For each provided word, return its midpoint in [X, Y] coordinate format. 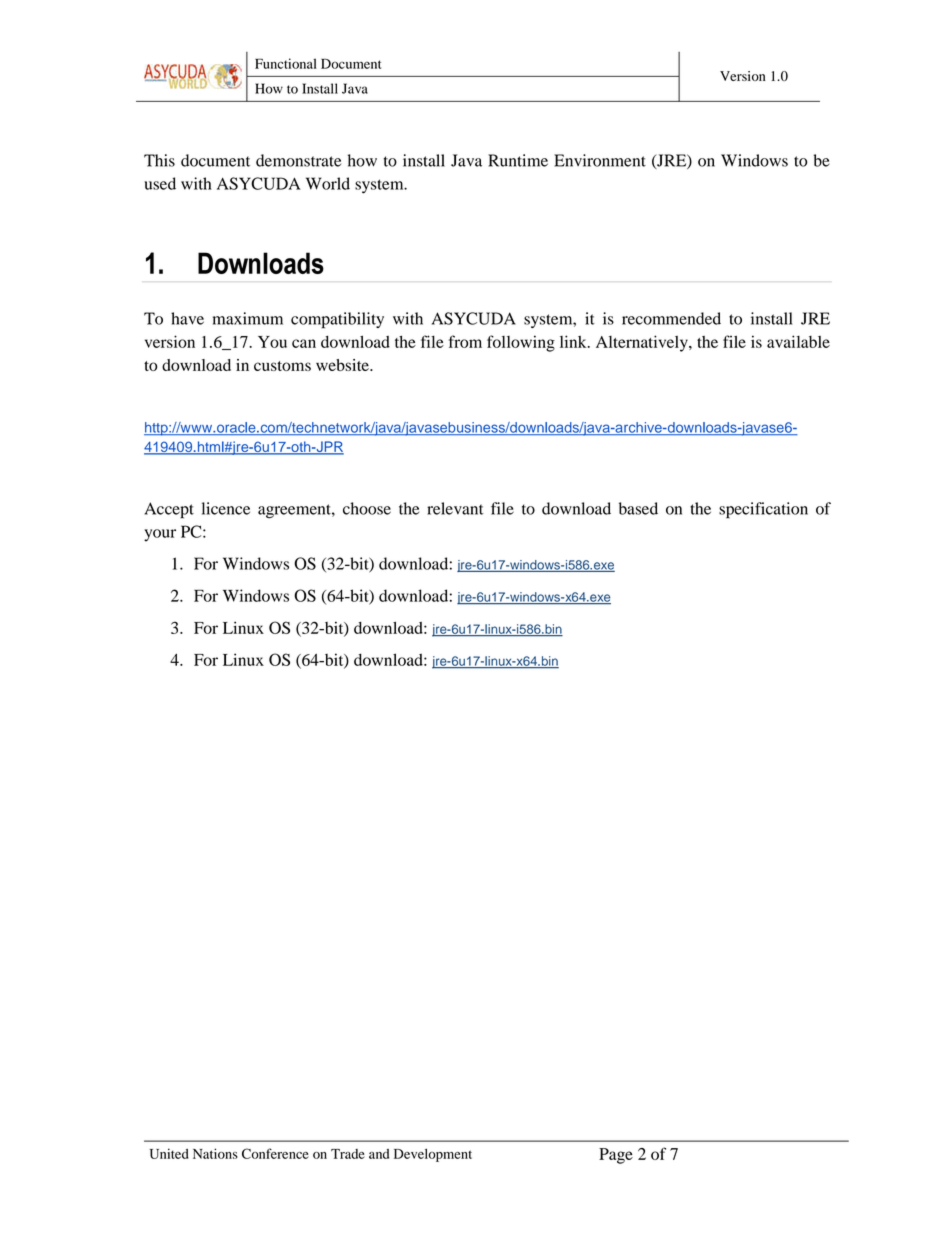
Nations [215, 1153]
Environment [600, 160]
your [160, 535]
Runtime [518, 160]
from [465, 341]
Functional [286, 63]
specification [763, 510]
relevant [455, 508]
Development [433, 1155]
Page [616, 1156]
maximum [248, 318]
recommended [671, 318]
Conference [275, 1153]
